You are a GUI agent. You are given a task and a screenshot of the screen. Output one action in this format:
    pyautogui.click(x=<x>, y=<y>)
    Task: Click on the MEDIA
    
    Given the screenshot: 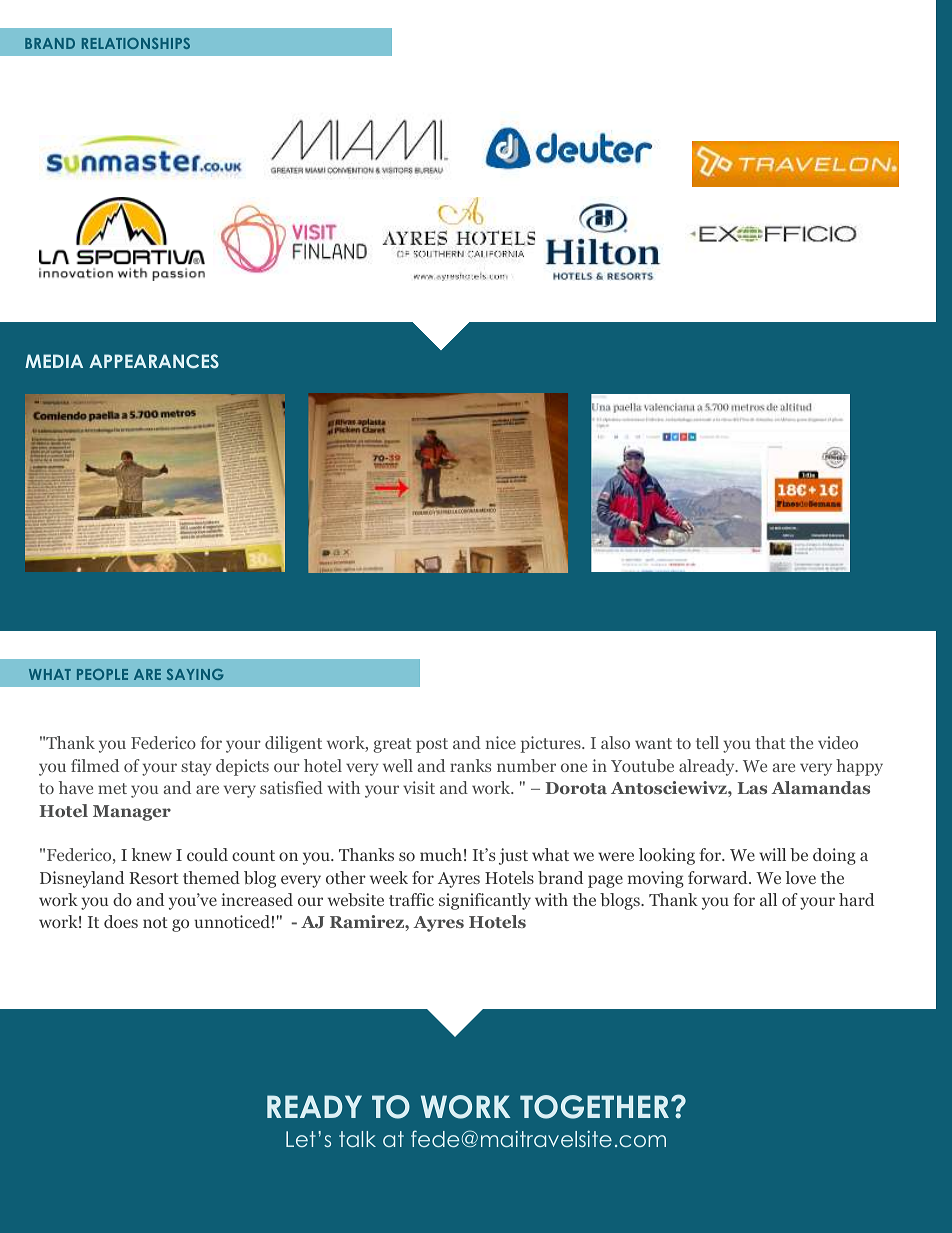 What is the action you would take?
    pyautogui.click(x=54, y=361)
